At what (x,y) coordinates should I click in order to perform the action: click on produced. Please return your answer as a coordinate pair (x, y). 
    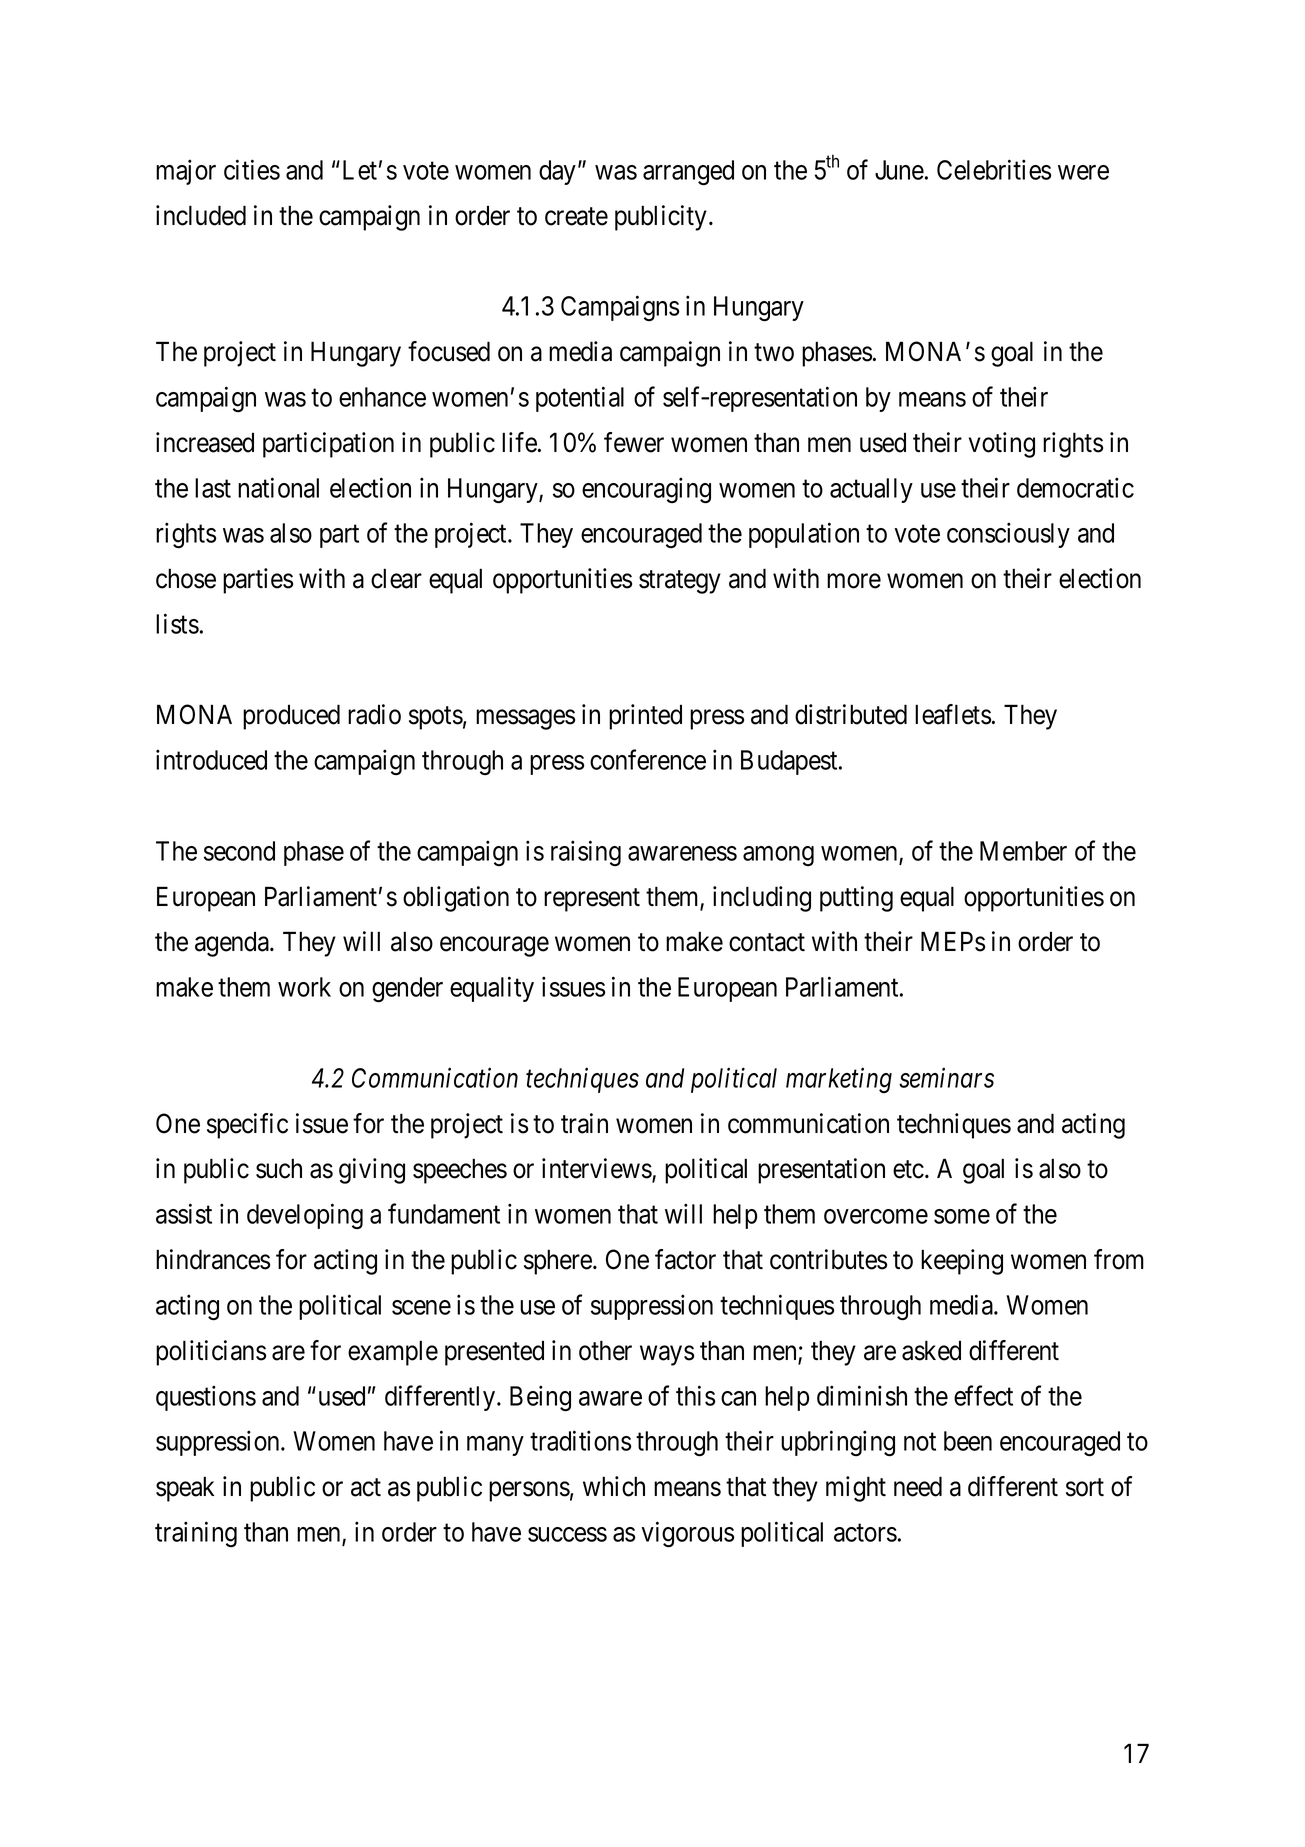
    Looking at the image, I should click on (291, 717).
